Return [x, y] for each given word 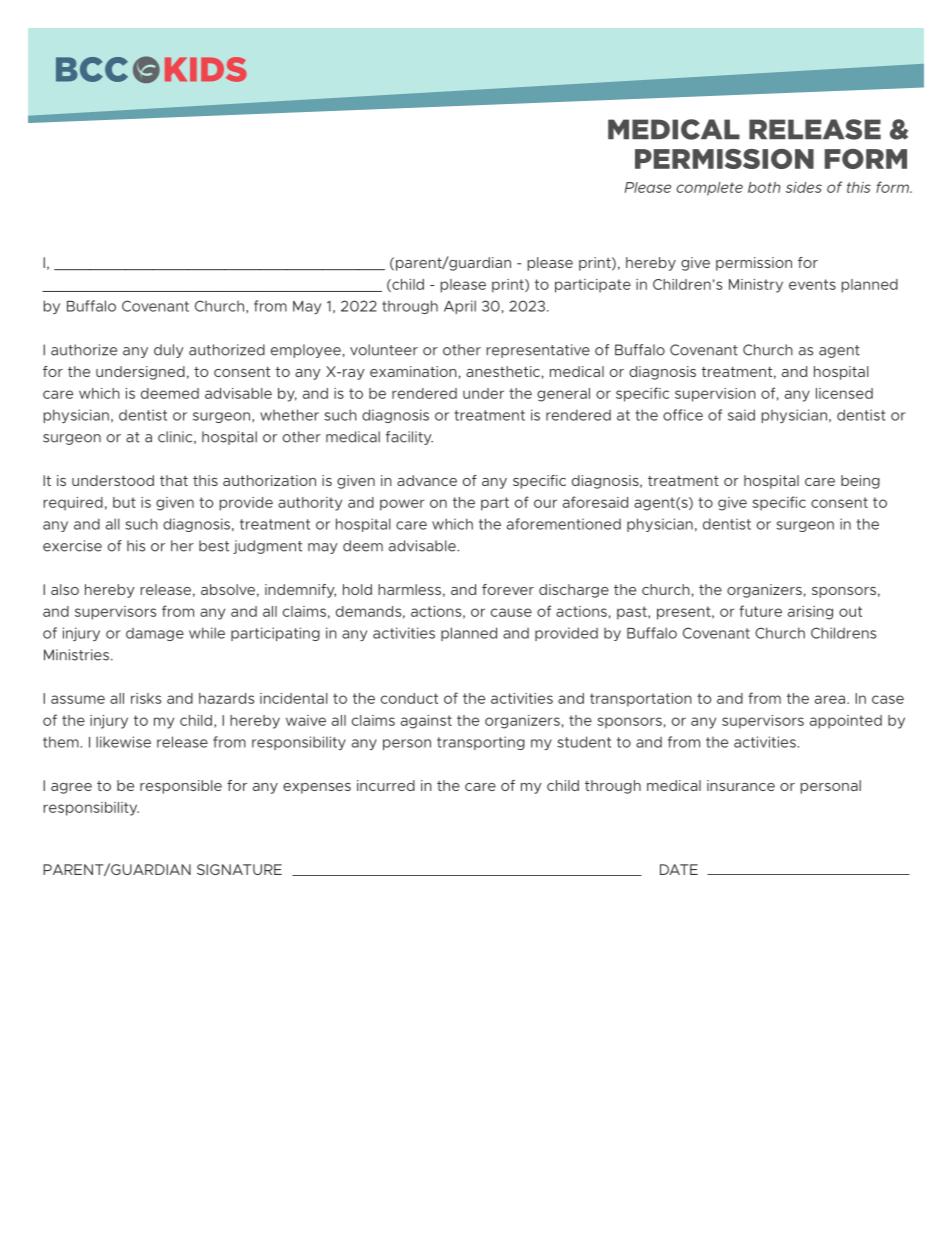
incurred [386, 785]
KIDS [206, 69]
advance [427, 480]
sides [804, 187]
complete [709, 189]
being [860, 482]
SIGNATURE [239, 869]
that [174, 480]
